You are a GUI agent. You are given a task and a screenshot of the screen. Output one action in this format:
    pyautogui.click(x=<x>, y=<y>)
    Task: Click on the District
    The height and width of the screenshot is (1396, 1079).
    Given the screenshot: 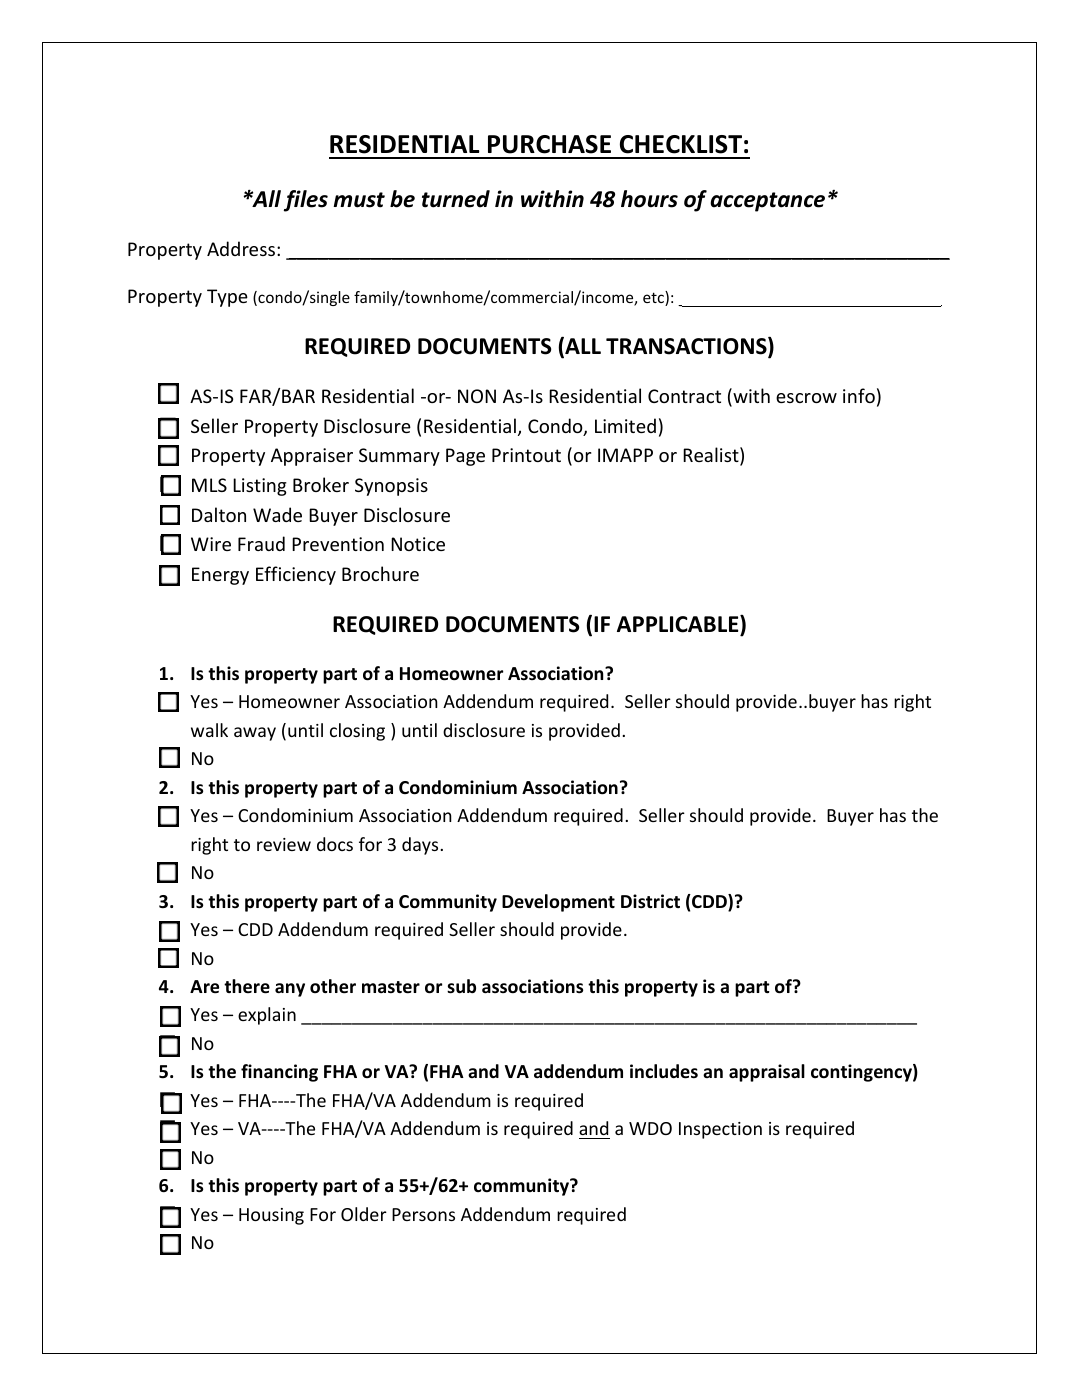 What is the action you would take?
    pyautogui.click(x=650, y=901)
